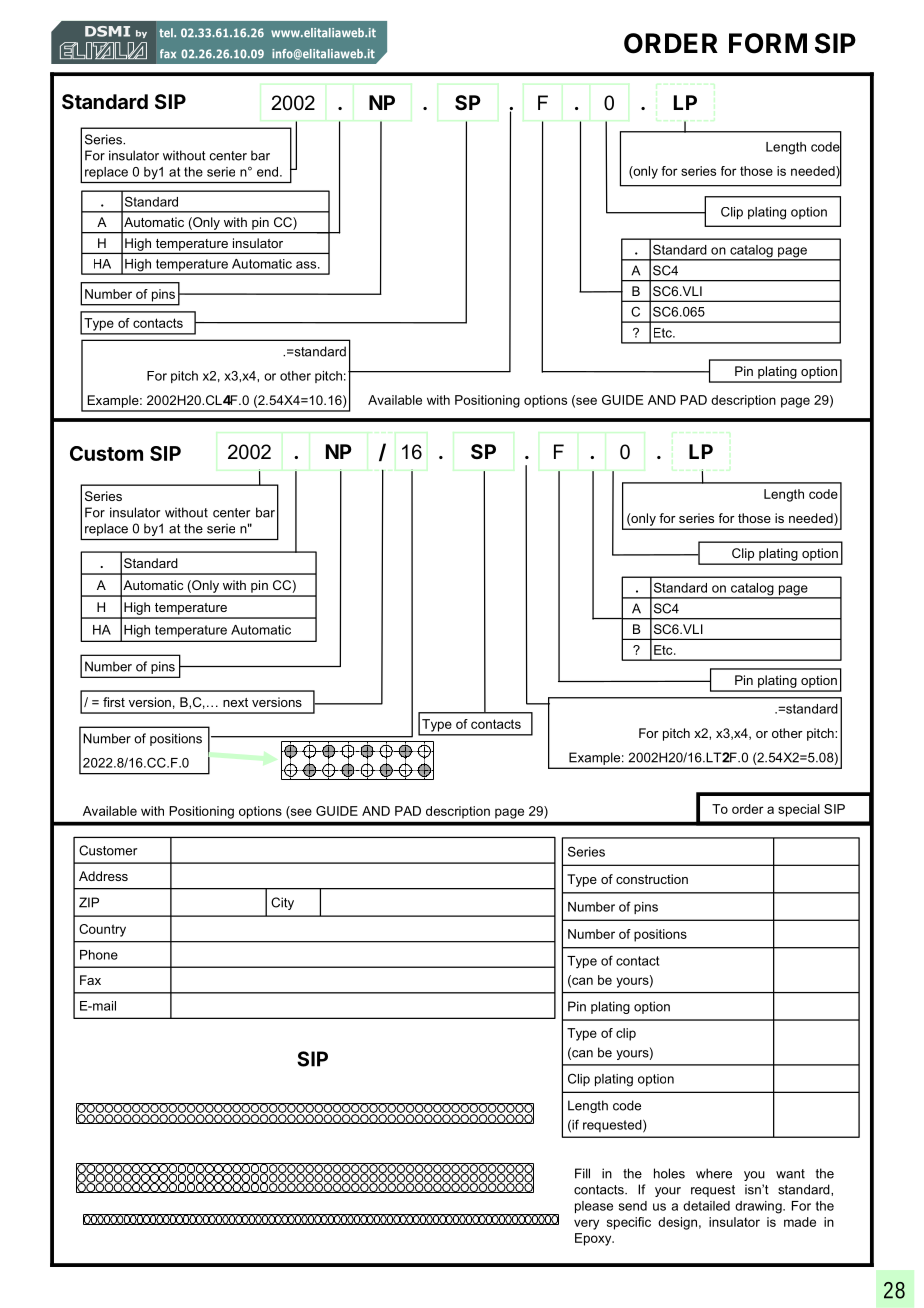  What do you see at coordinates (669, 1173) in the page?
I see `holes` at bounding box center [669, 1173].
